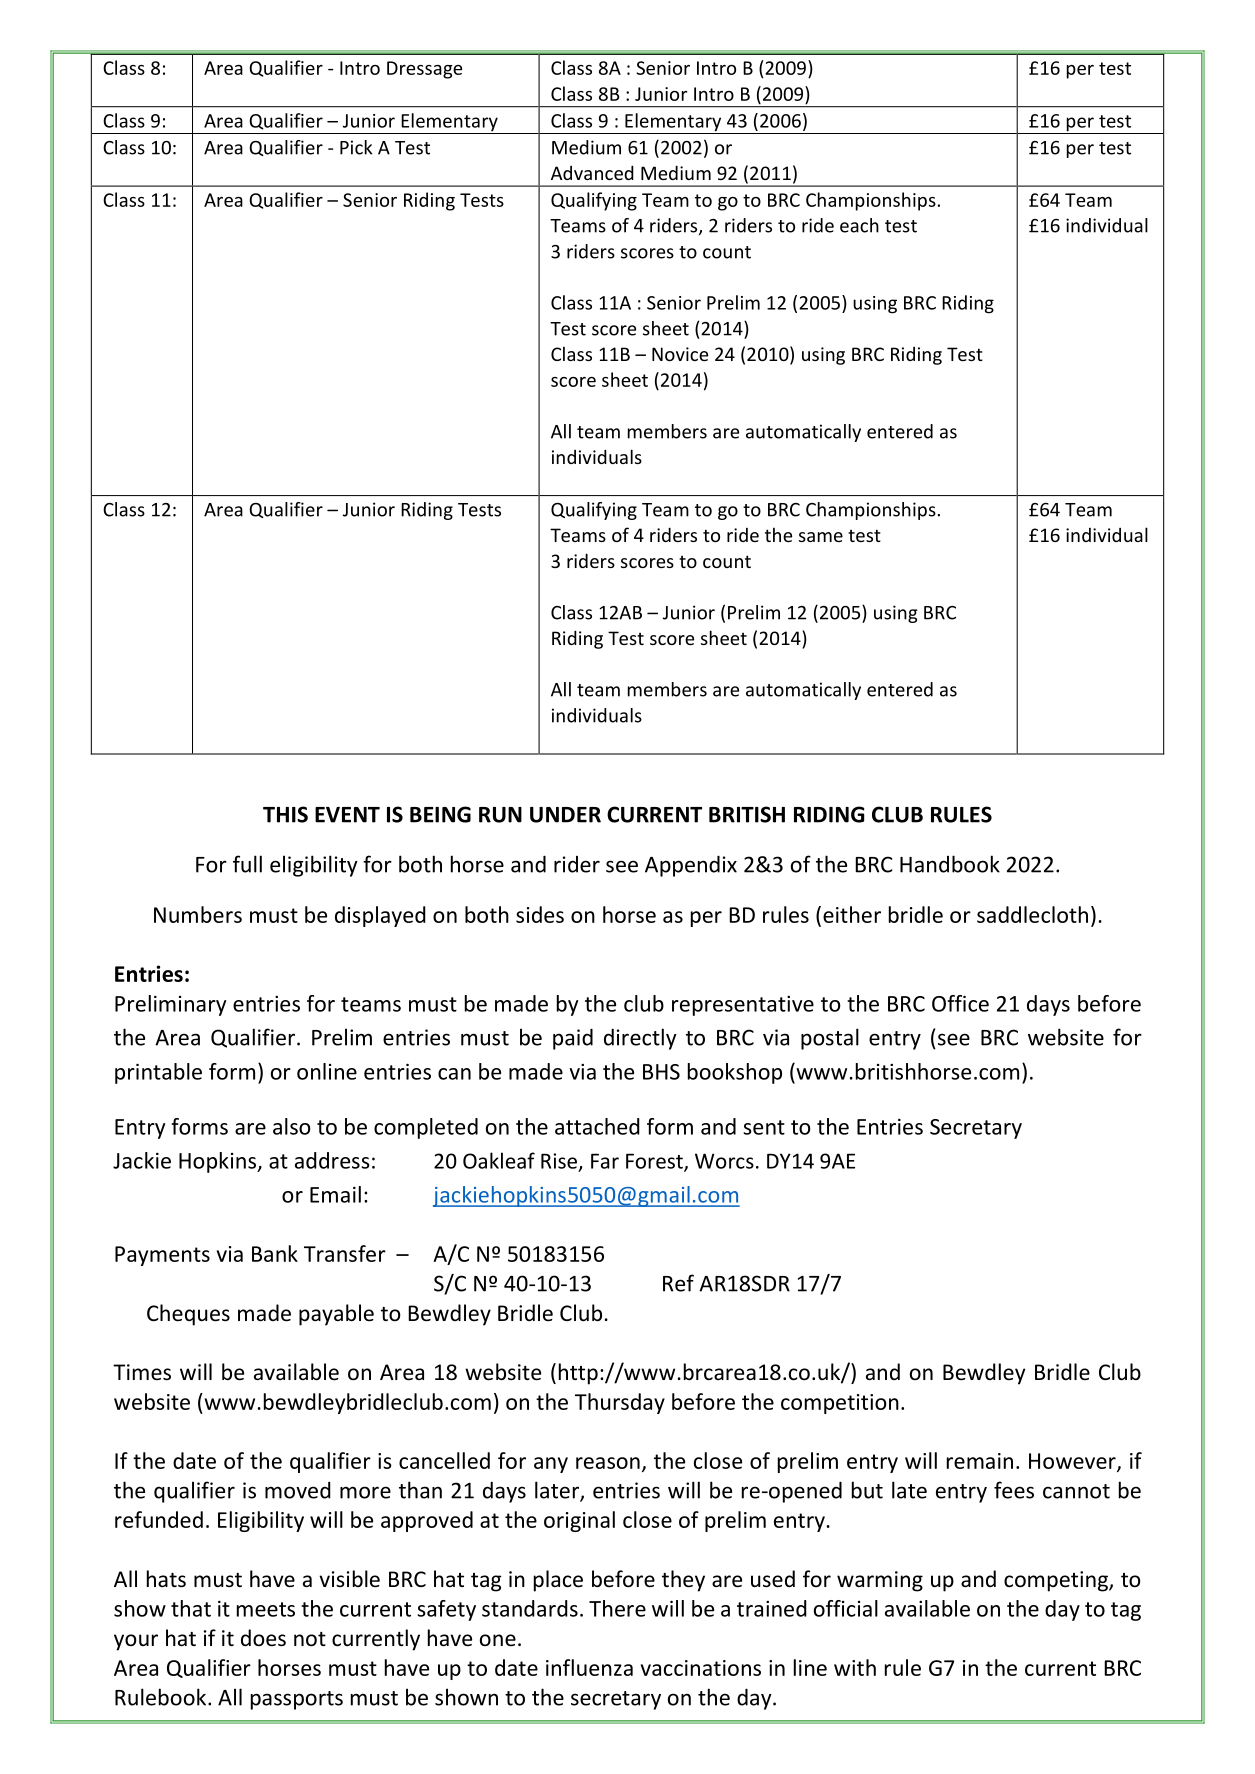 This screenshot has height=1774, width=1255. Describe the element at coordinates (540, 914) in the screenshot. I see `sides` at that location.
